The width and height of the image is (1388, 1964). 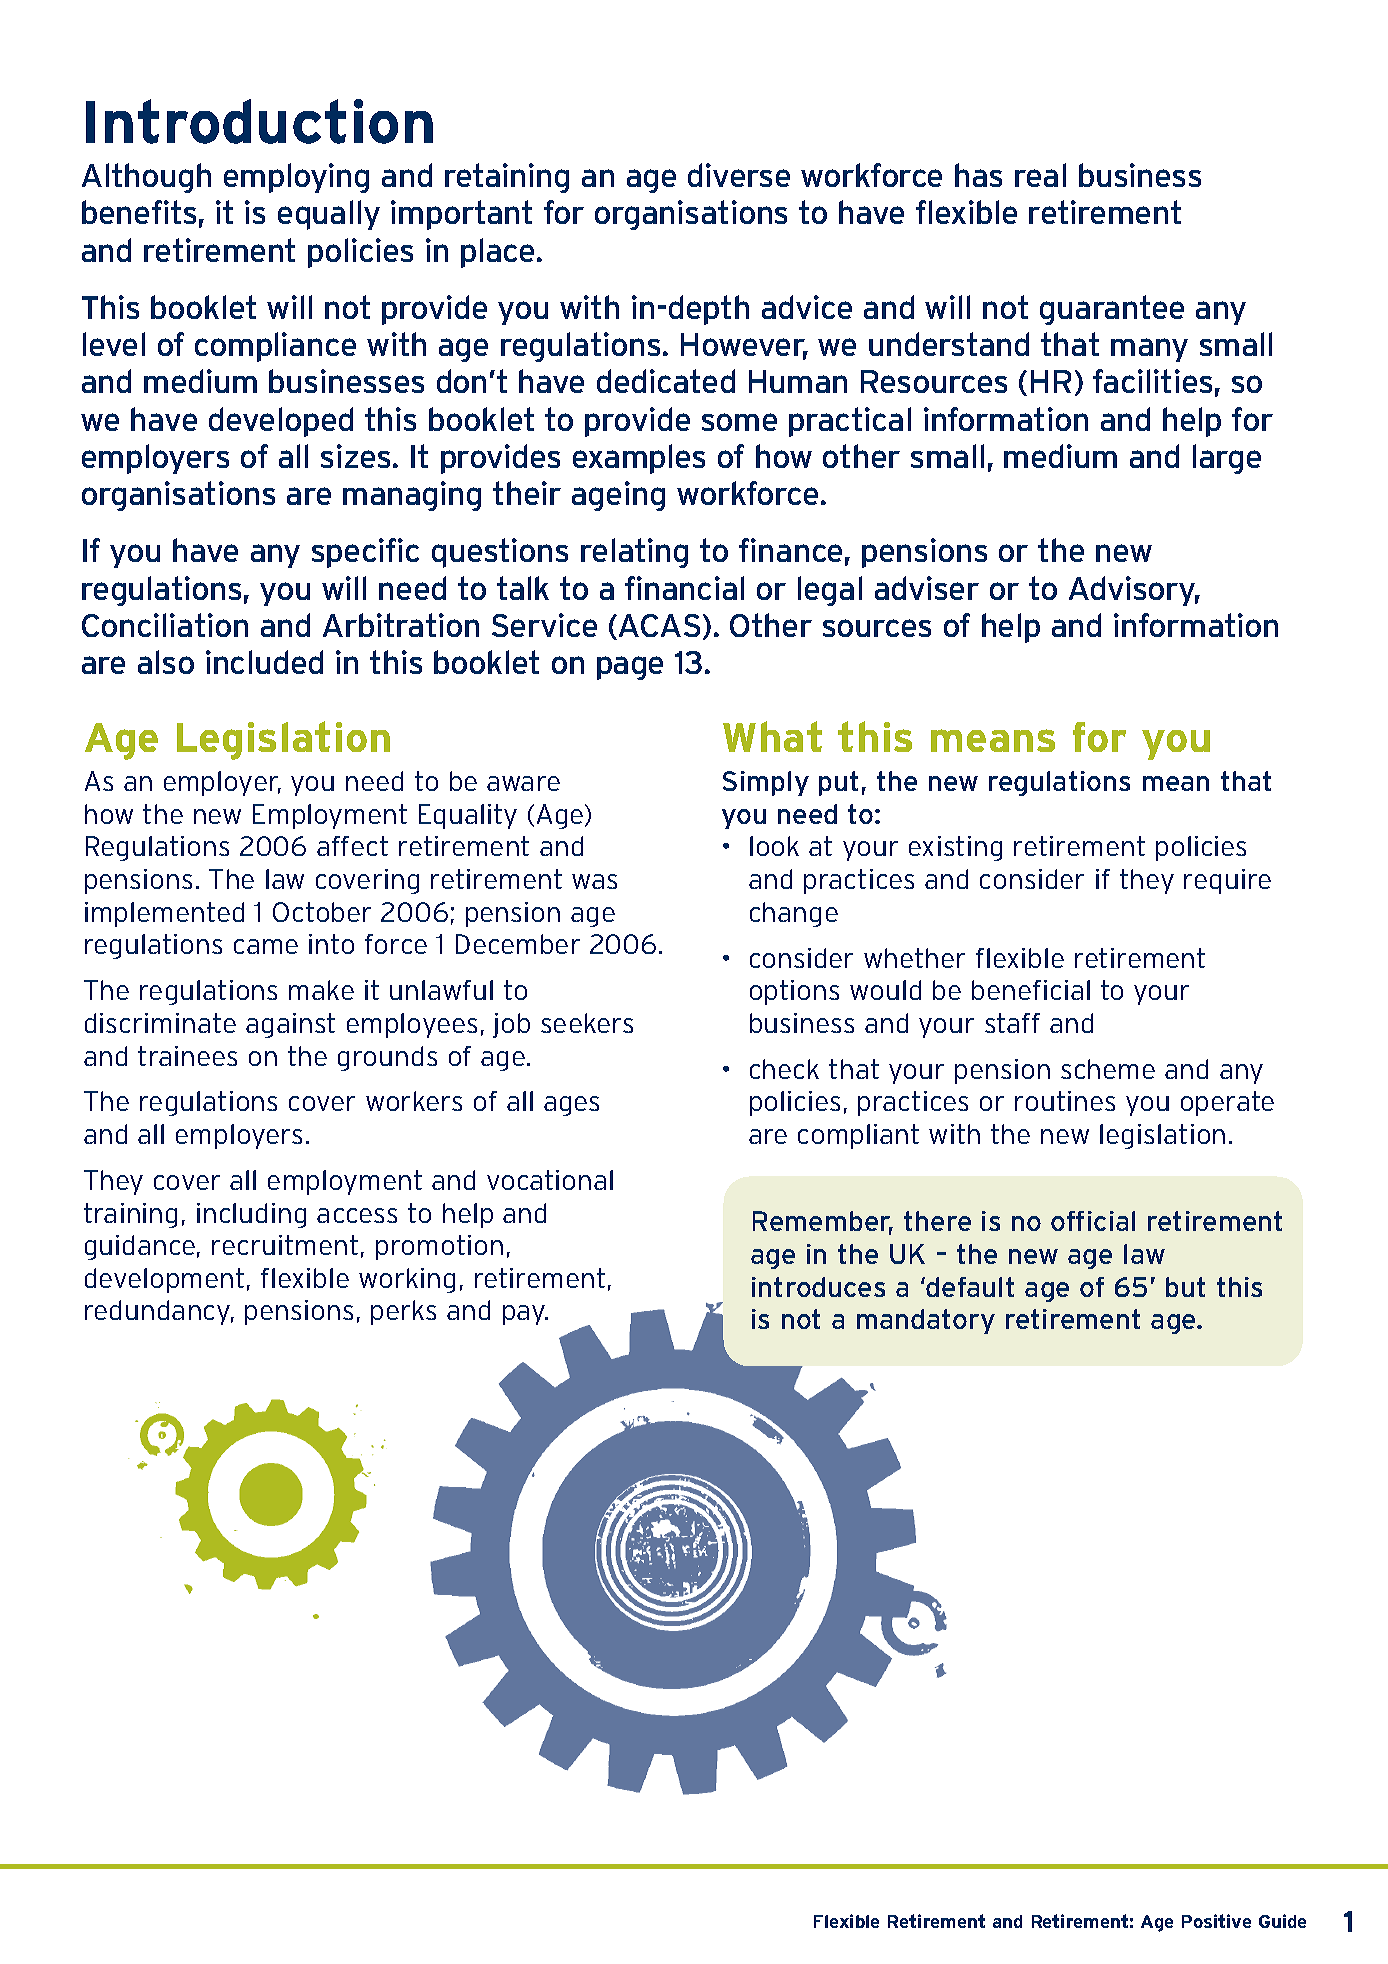 What do you see at coordinates (1108, 1069) in the image?
I see `scheme` at bounding box center [1108, 1069].
